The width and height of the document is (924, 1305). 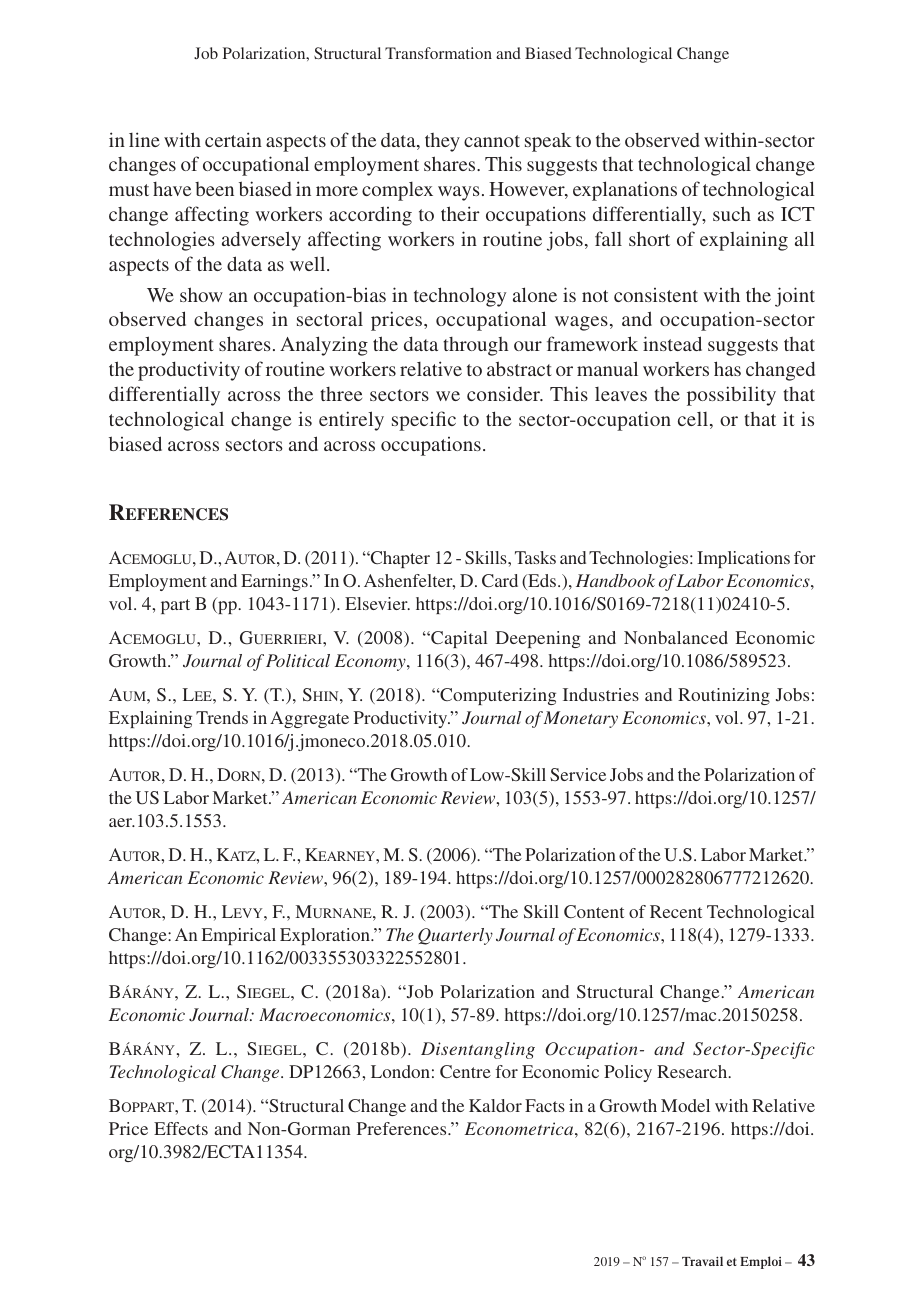 I want to click on certain, so click(x=233, y=139).
